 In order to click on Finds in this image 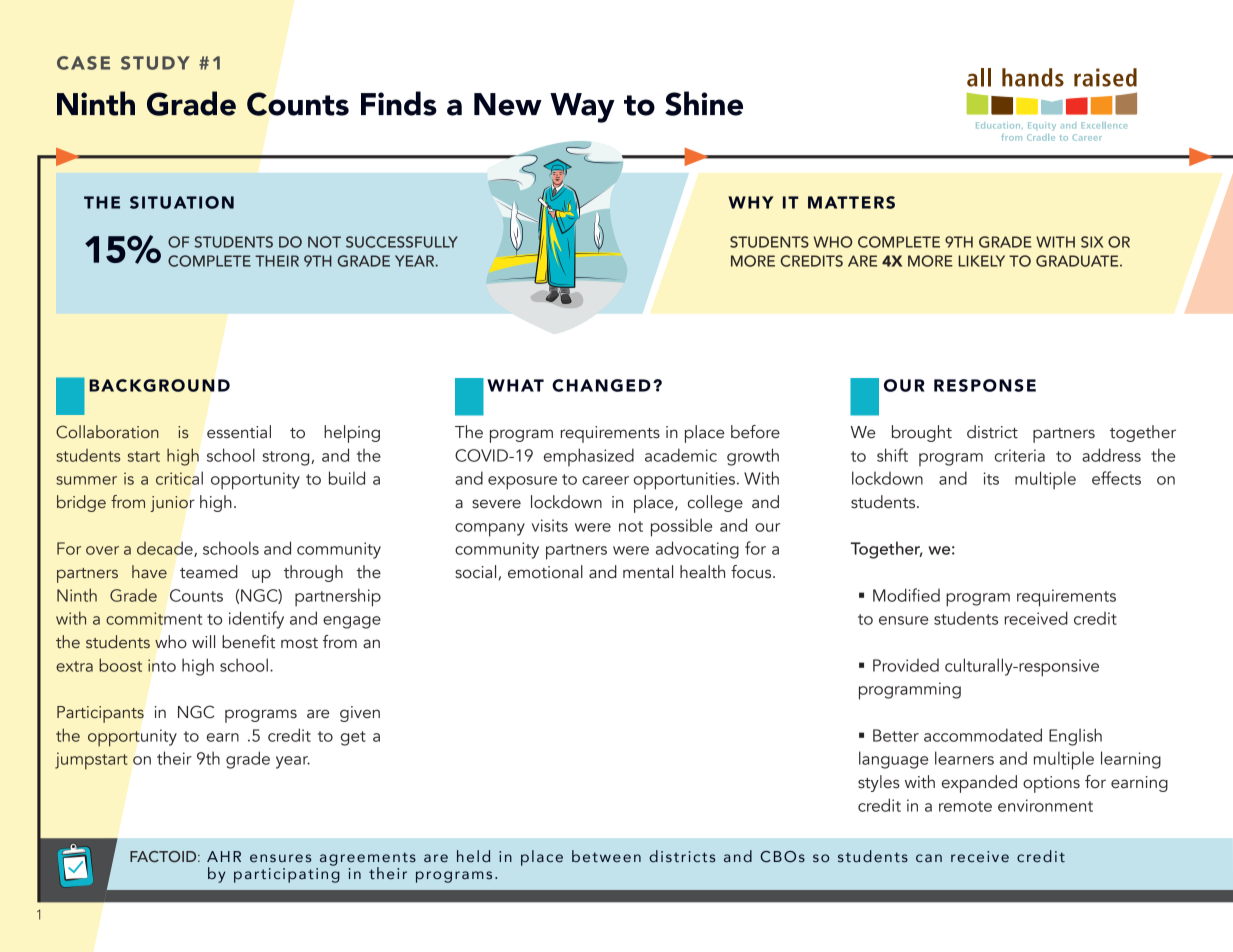, I will do `click(399, 103)`.
